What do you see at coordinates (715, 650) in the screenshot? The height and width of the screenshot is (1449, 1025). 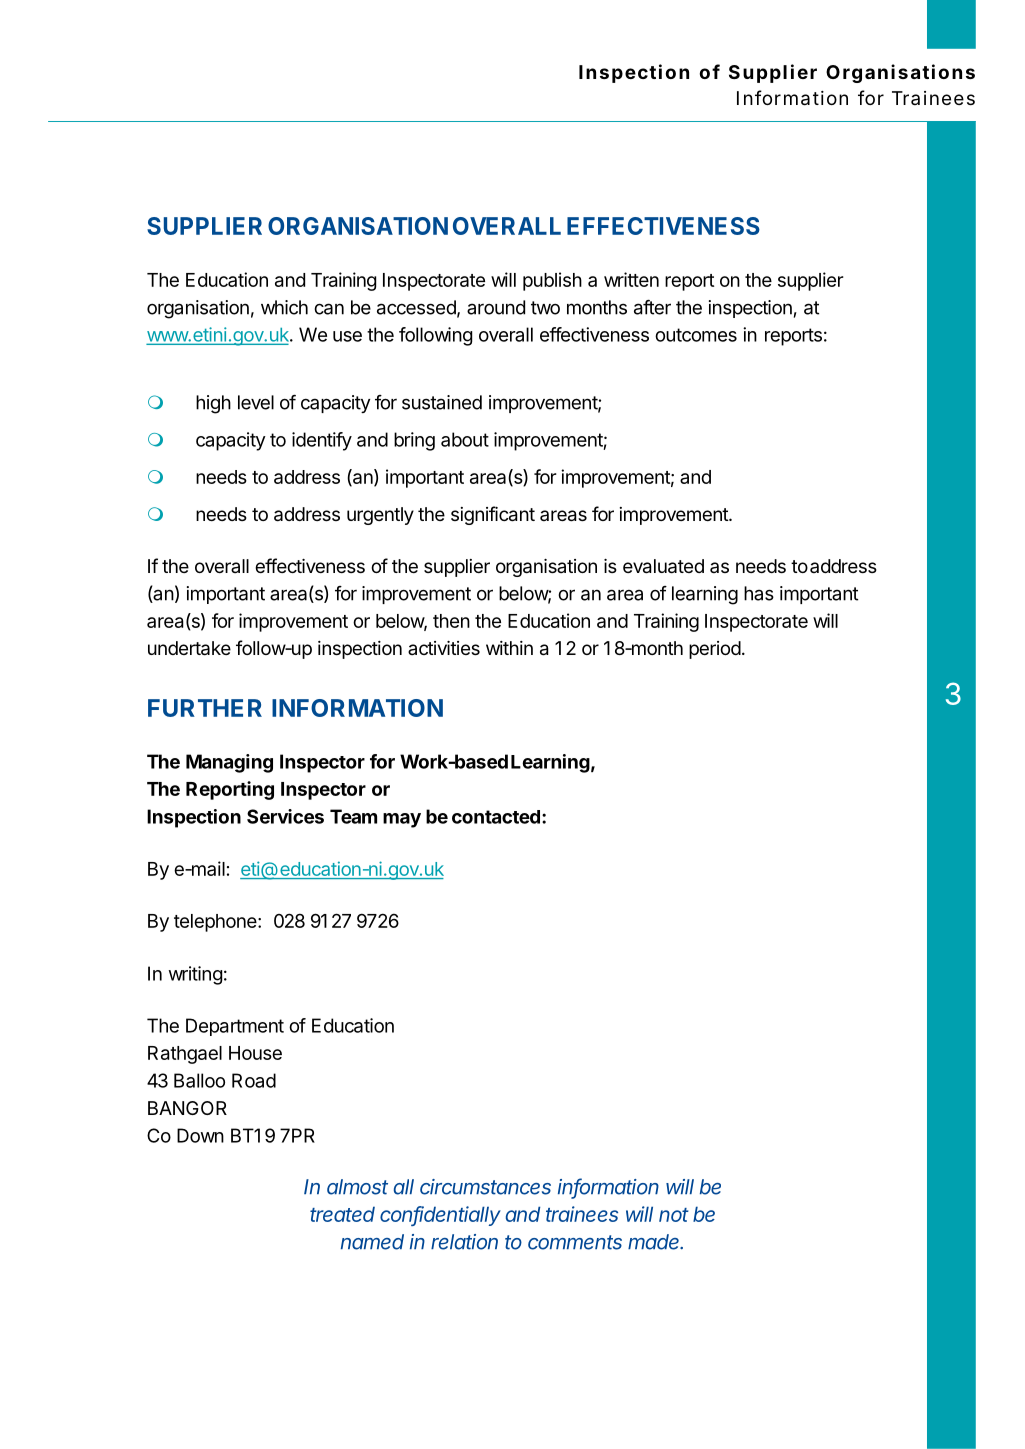 I see `period` at bounding box center [715, 650].
